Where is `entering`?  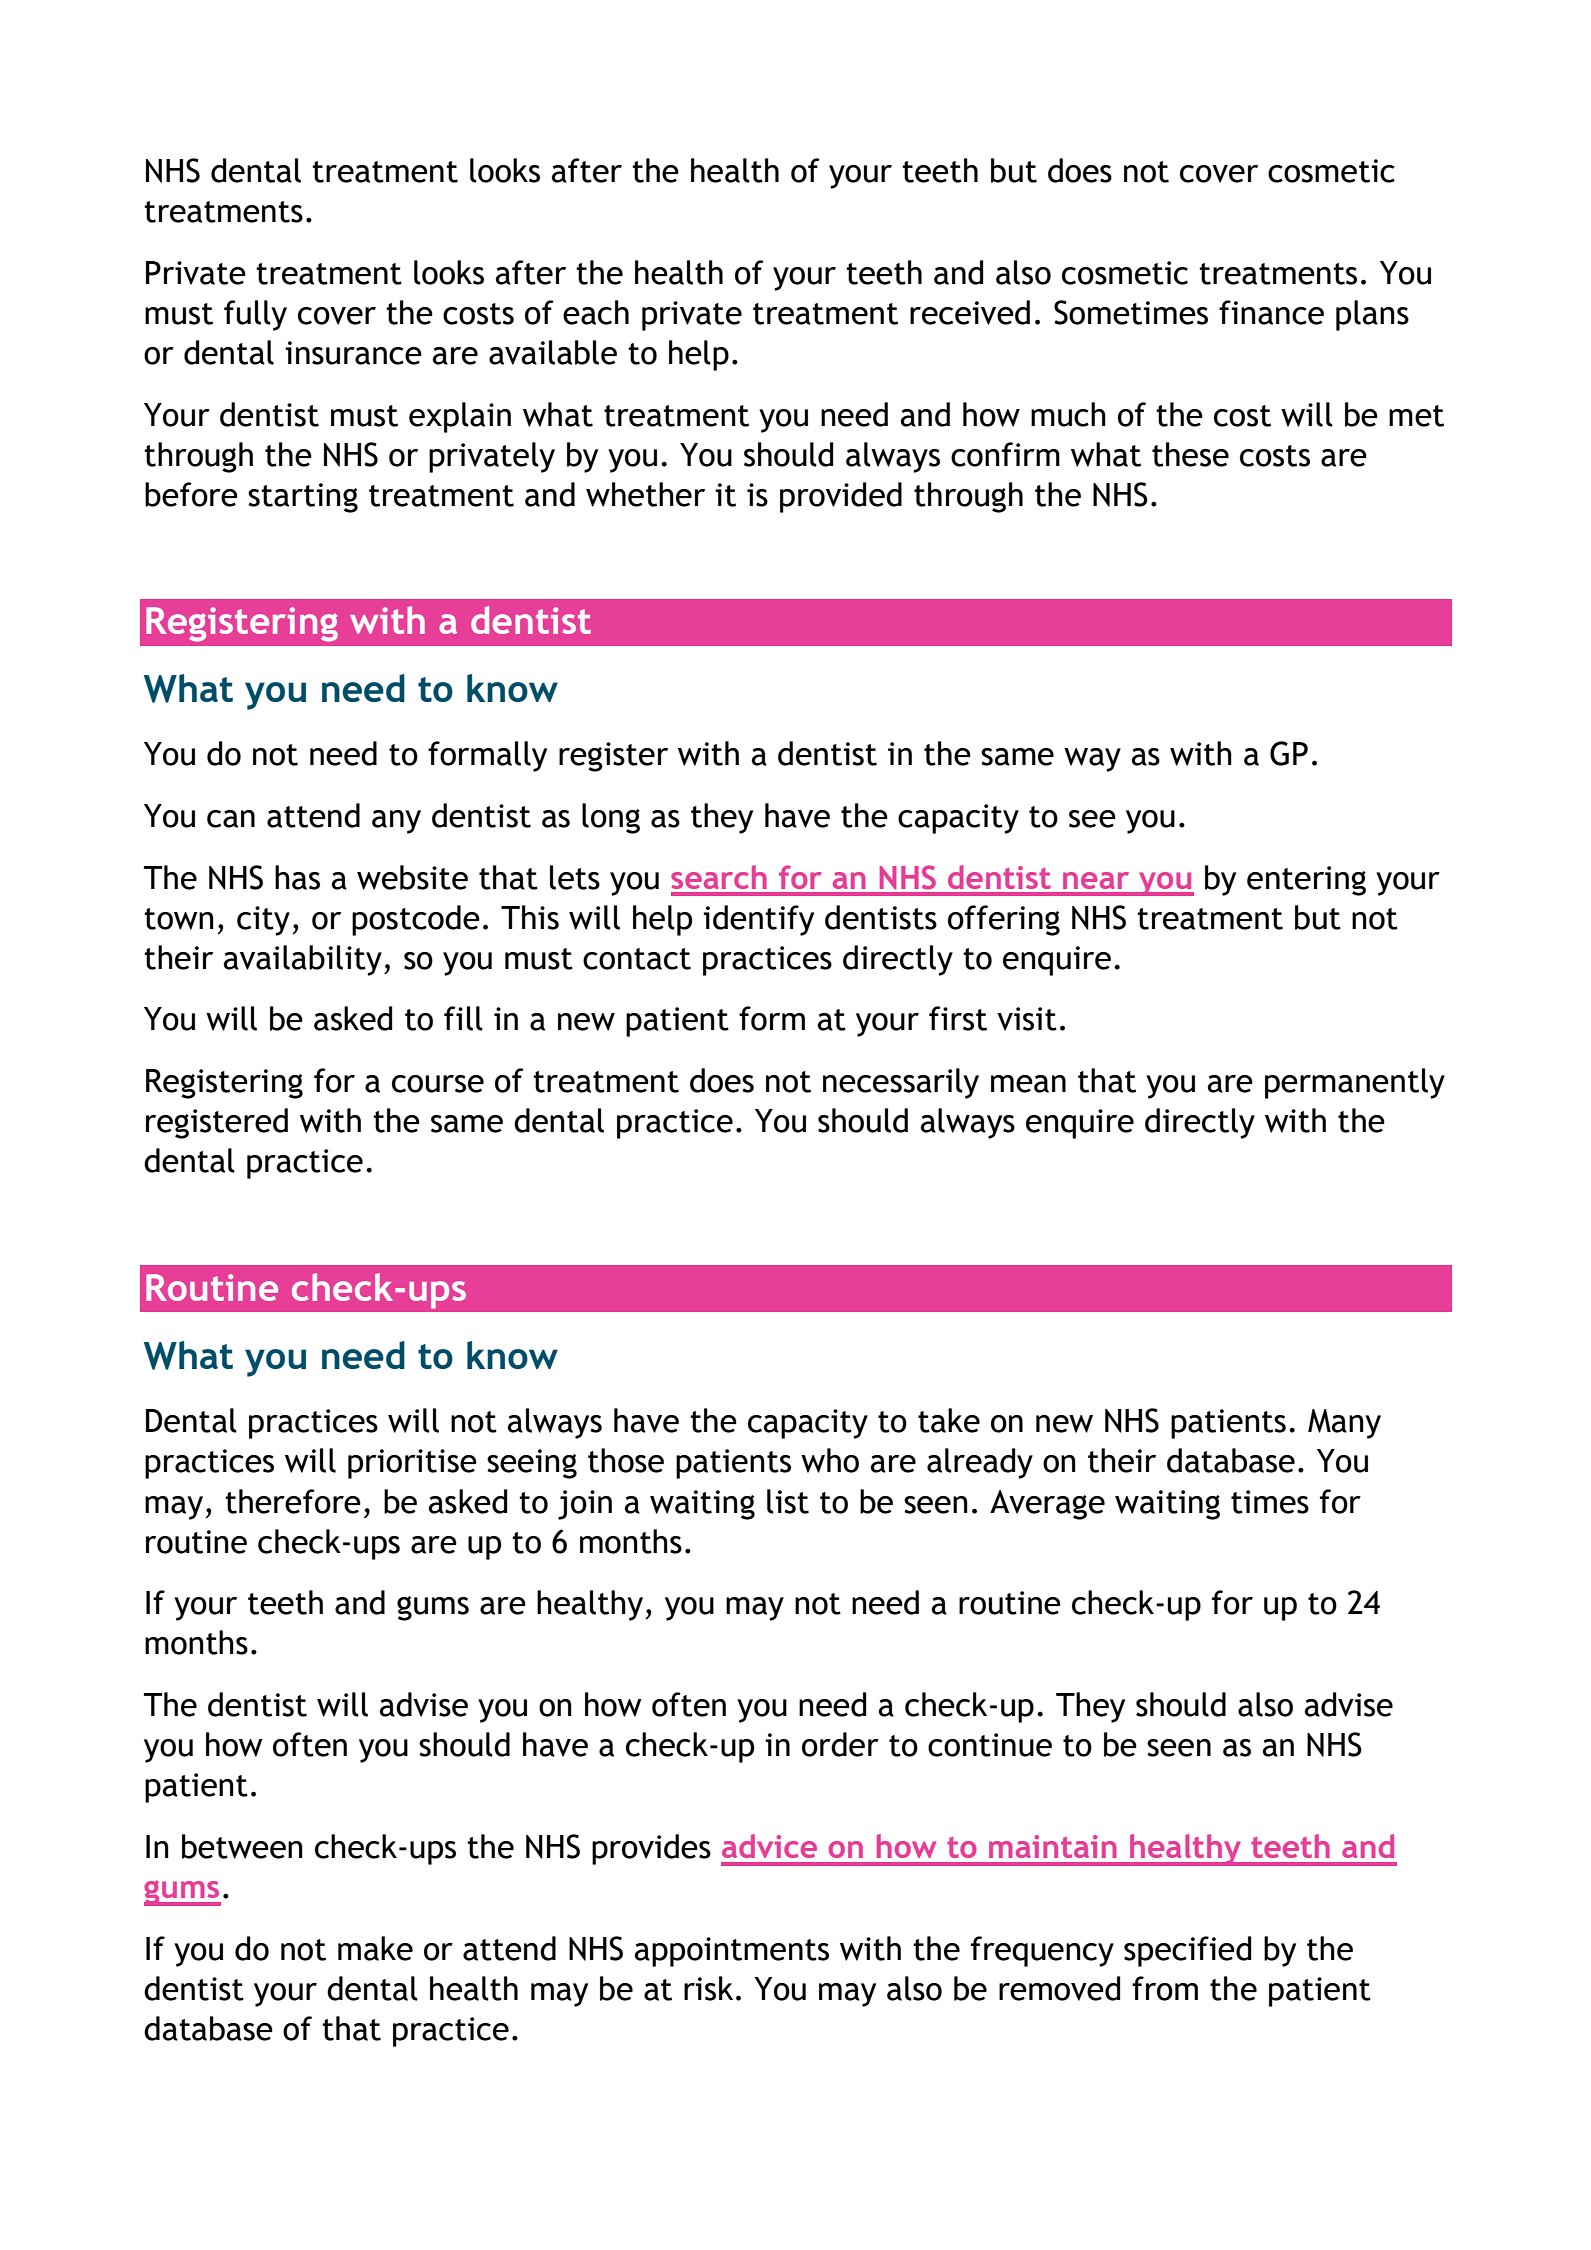 entering is located at coordinates (1306, 881).
